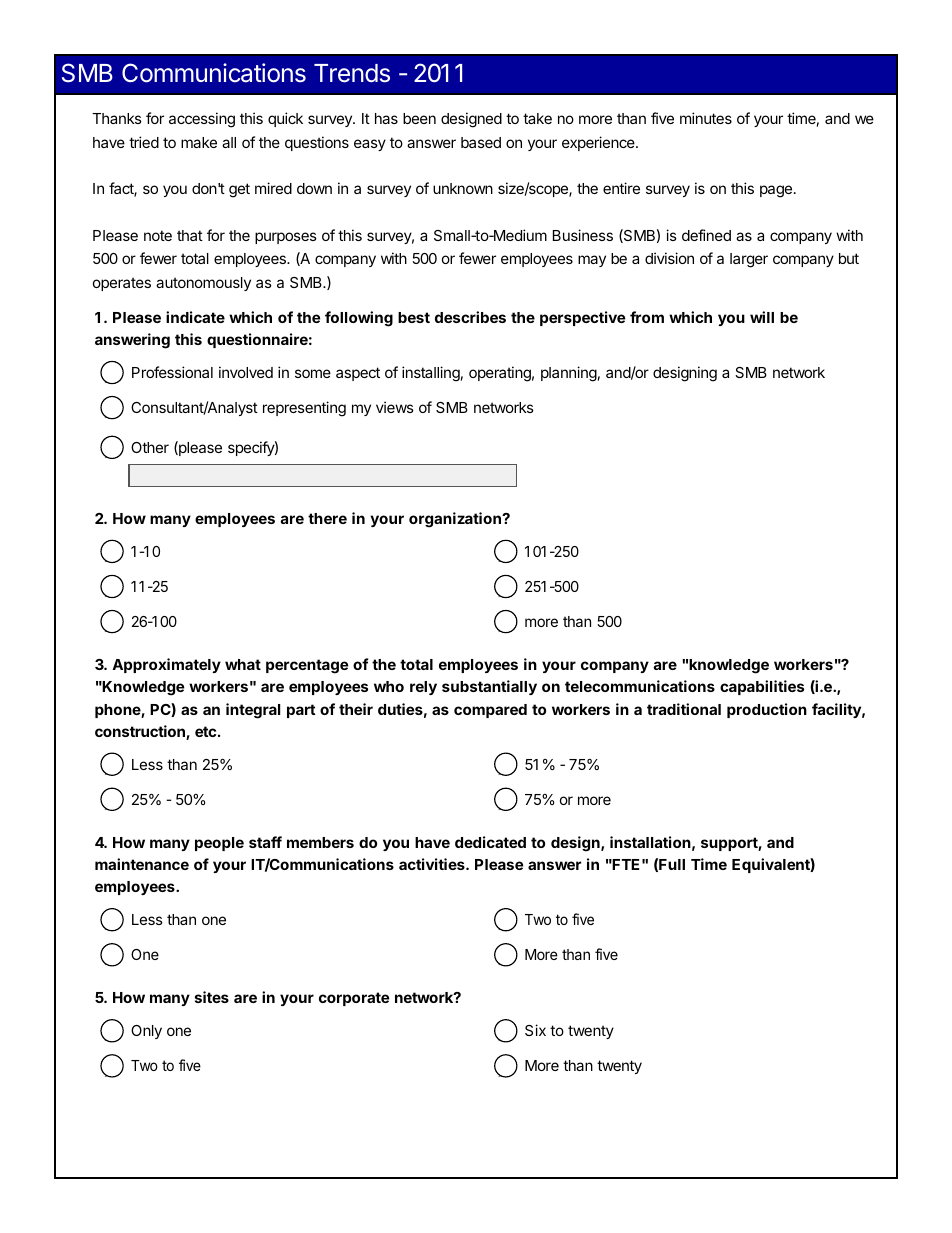 This document has width=952, height=1233. I want to click on sites, so click(212, 997).
